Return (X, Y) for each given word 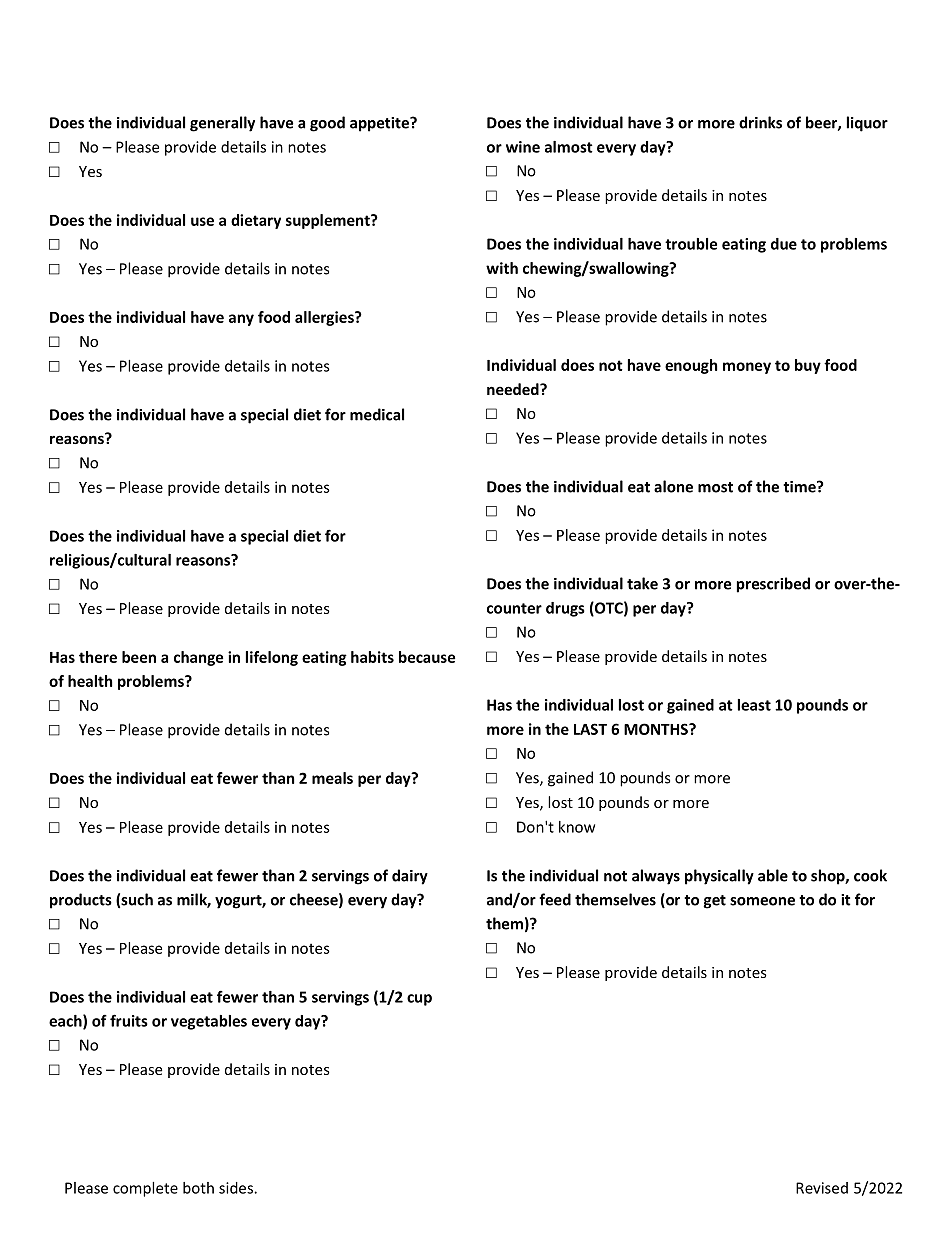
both (198, 1188)
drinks (760, 122)
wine (523, 147)
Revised (822, 1188)
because (427, 657)
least (754, 705)
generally (222, 124)
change (198, 658)
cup (419, 1000)
